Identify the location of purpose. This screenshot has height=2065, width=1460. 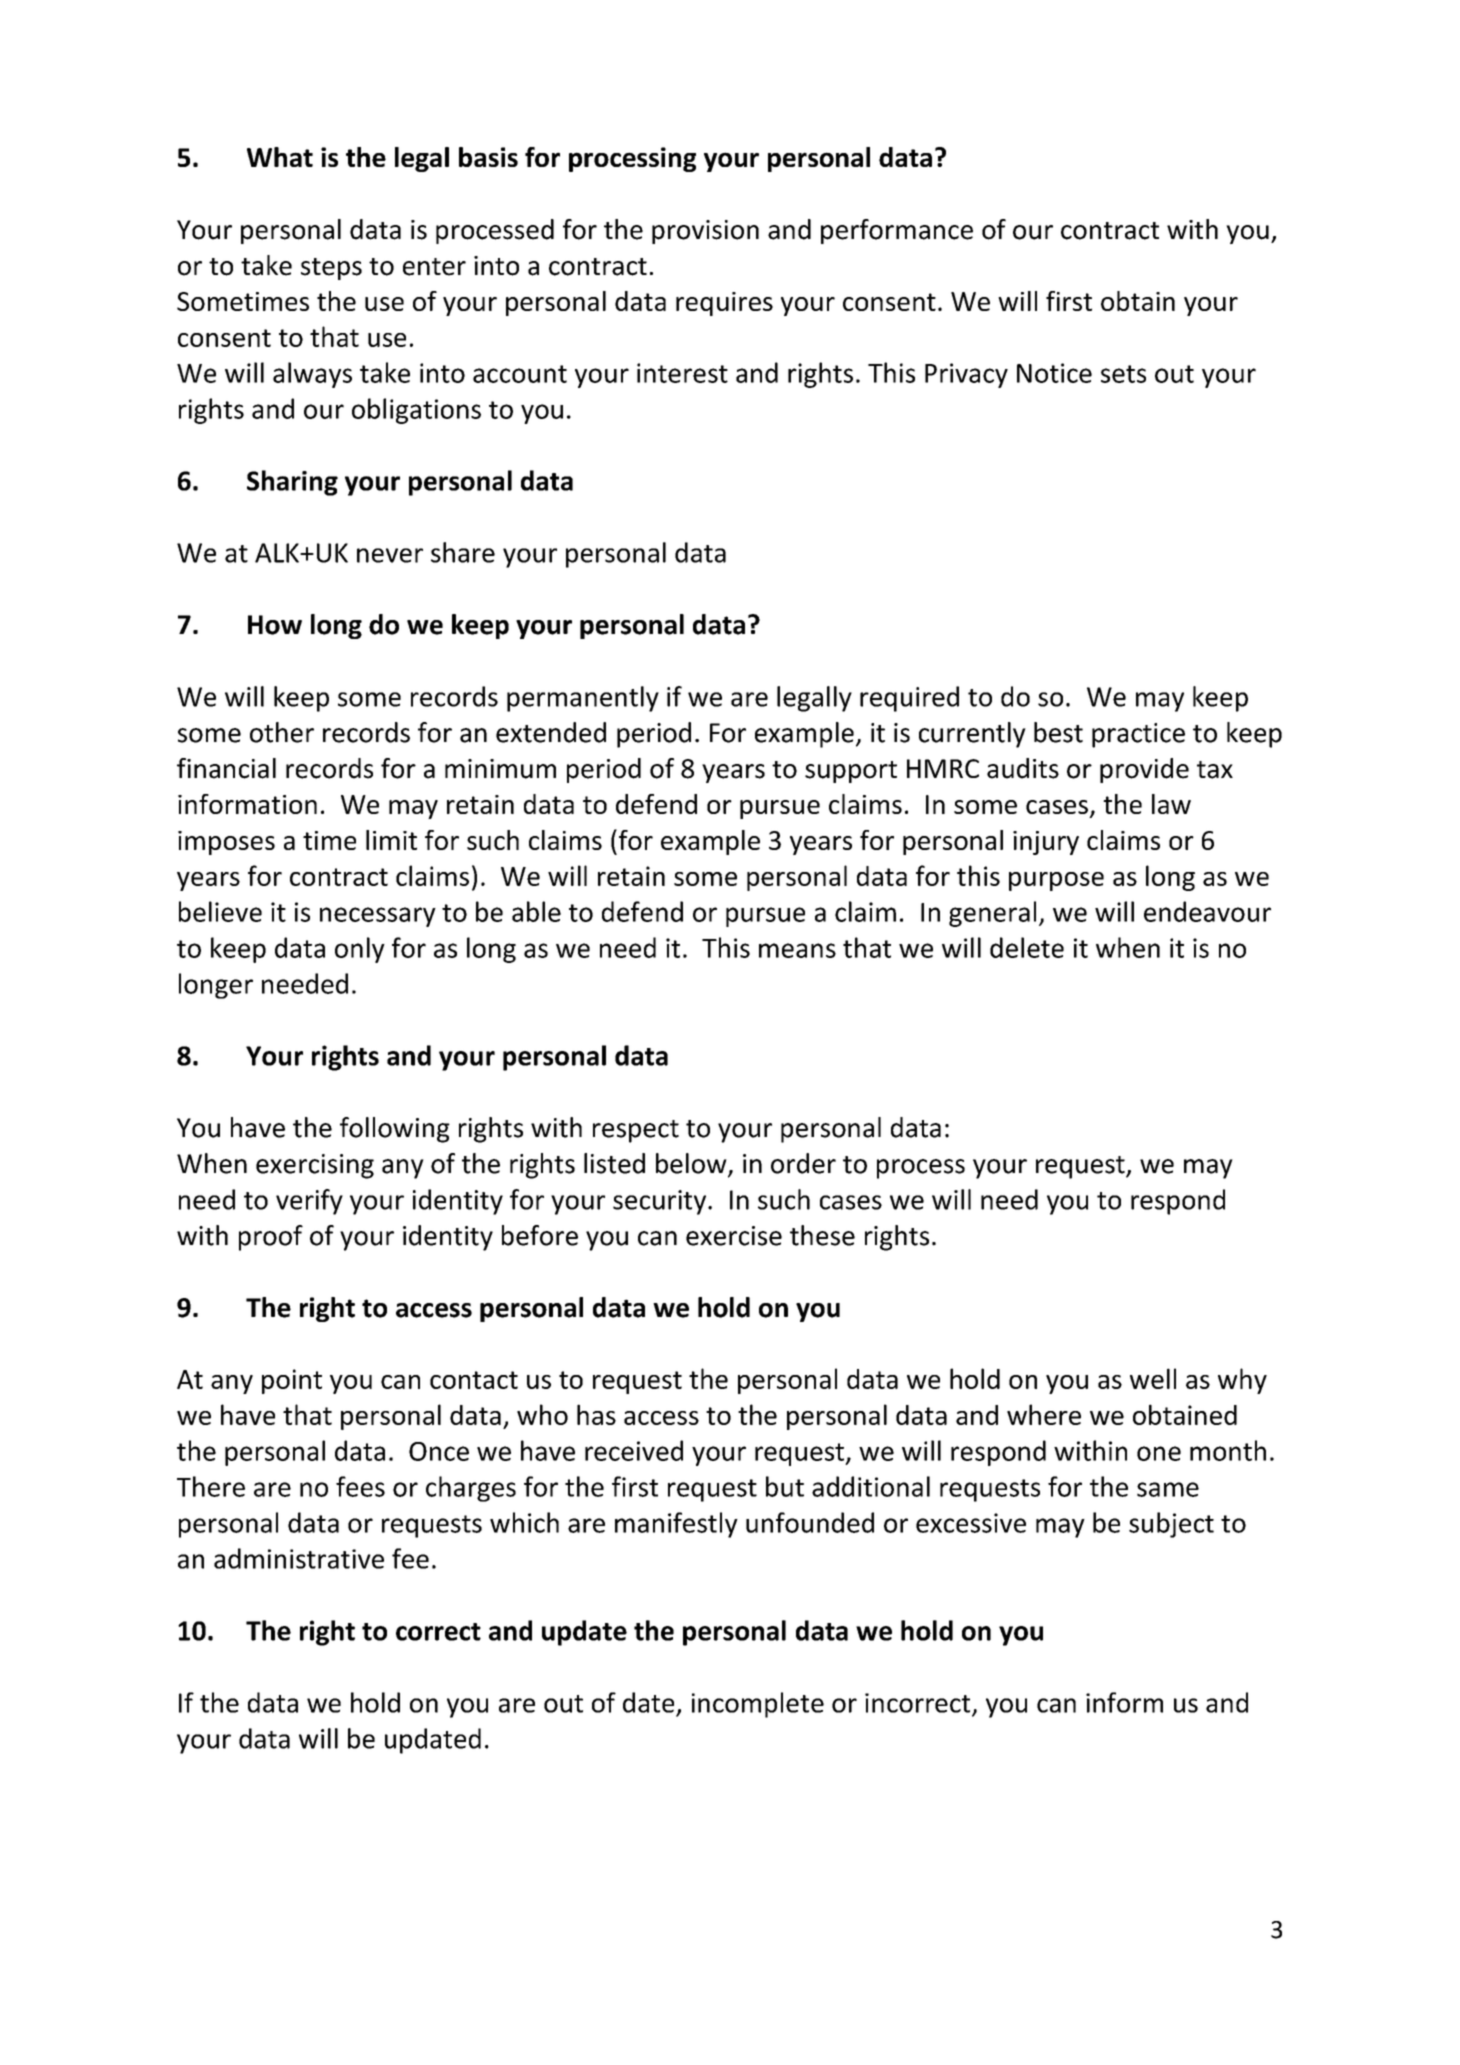
(1056, 881).
